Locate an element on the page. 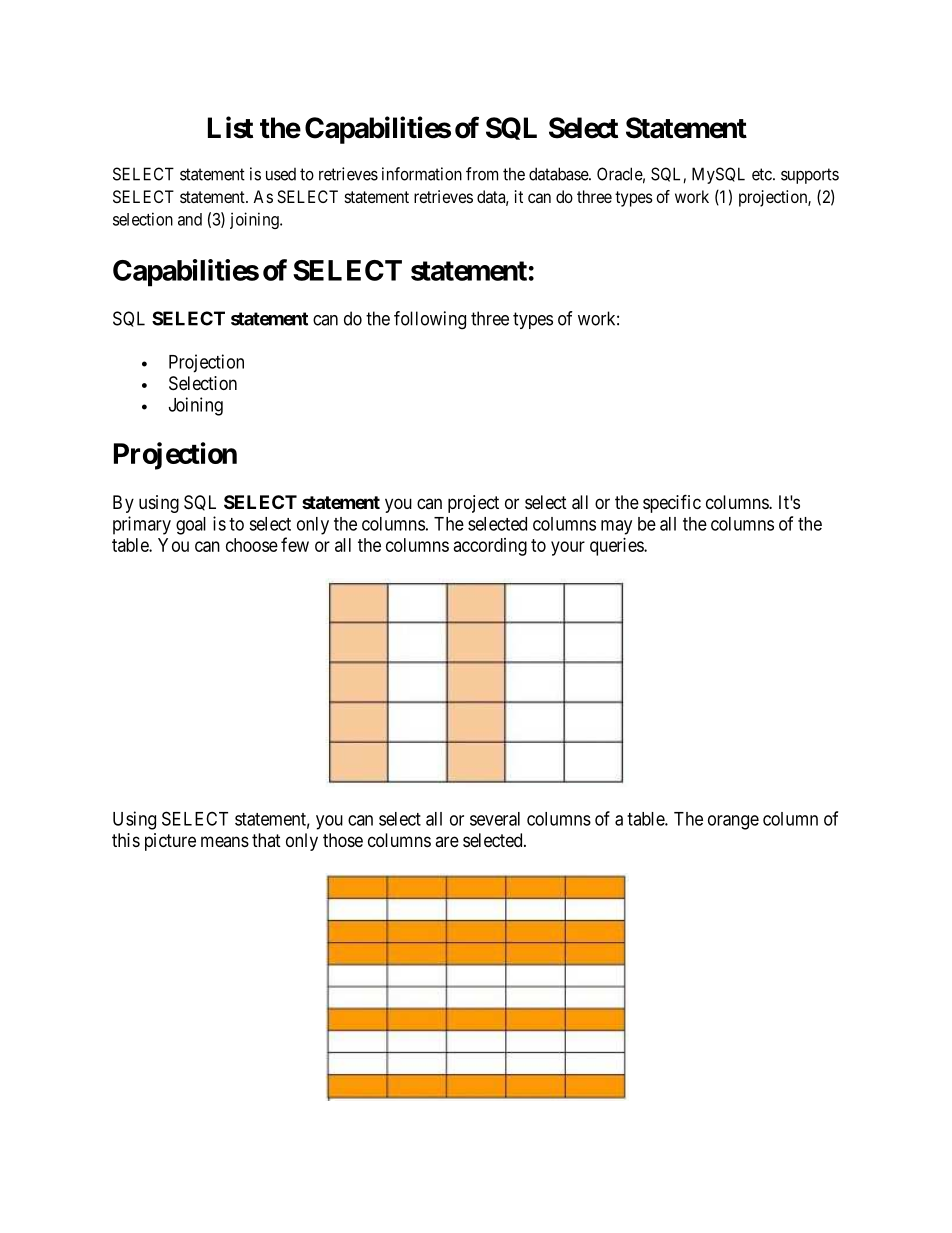 This image has height=1233, width=952. means is located at coordinates (225, 841).
